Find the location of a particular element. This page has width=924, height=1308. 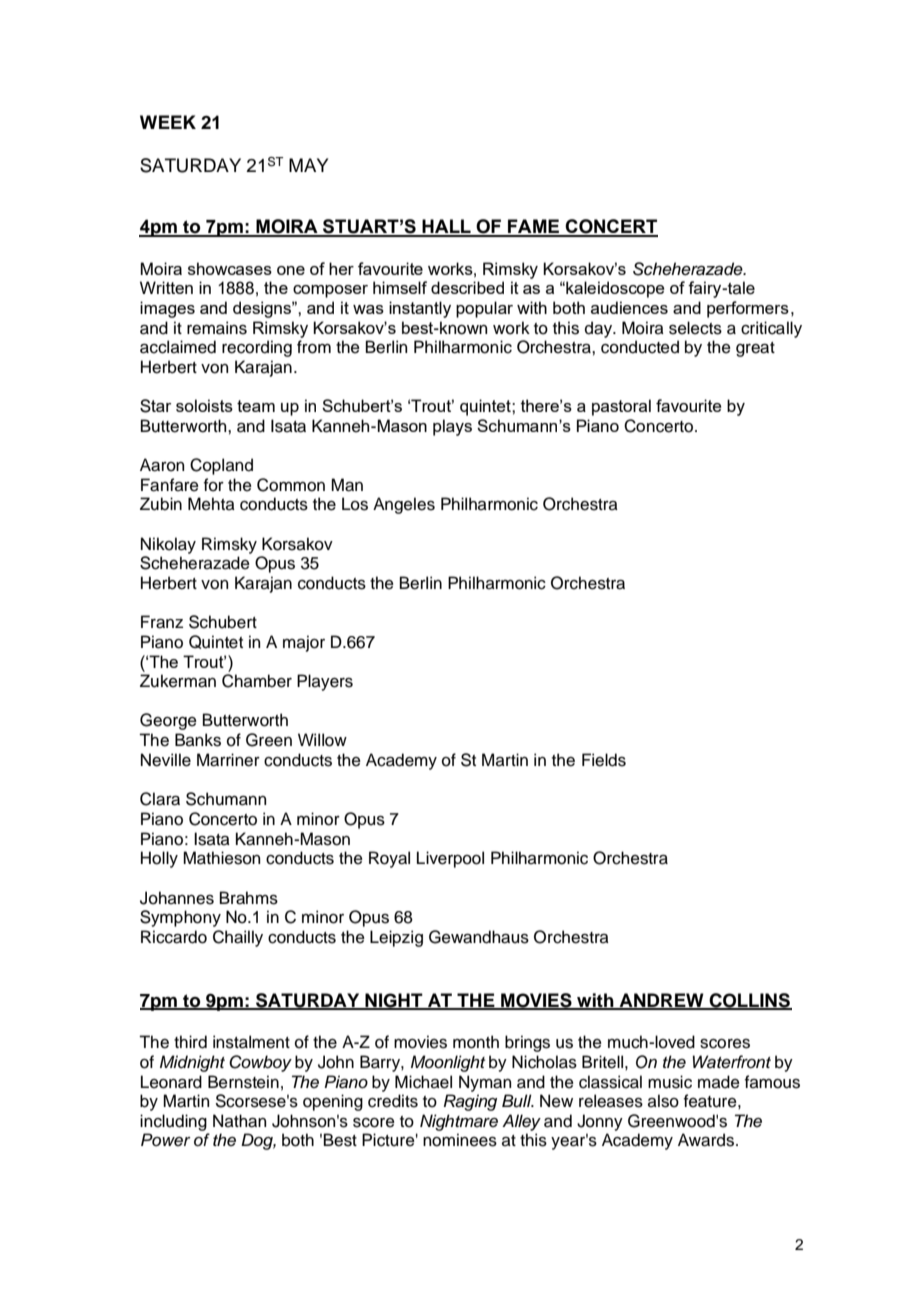

pastoral is located at coordinates (621, 407).
